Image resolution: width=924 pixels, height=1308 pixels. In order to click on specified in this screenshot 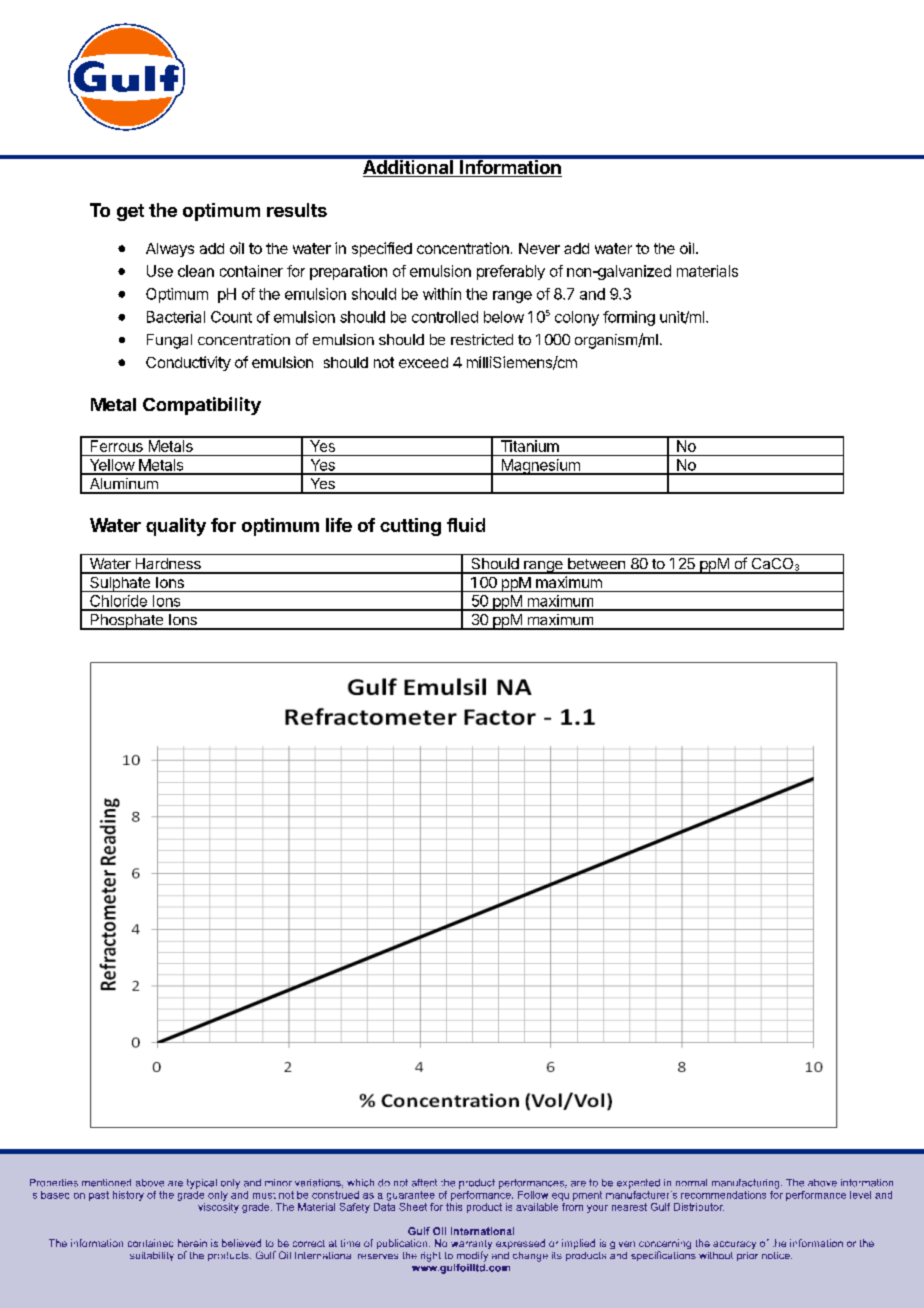, I will do `click(382, 249)`.
